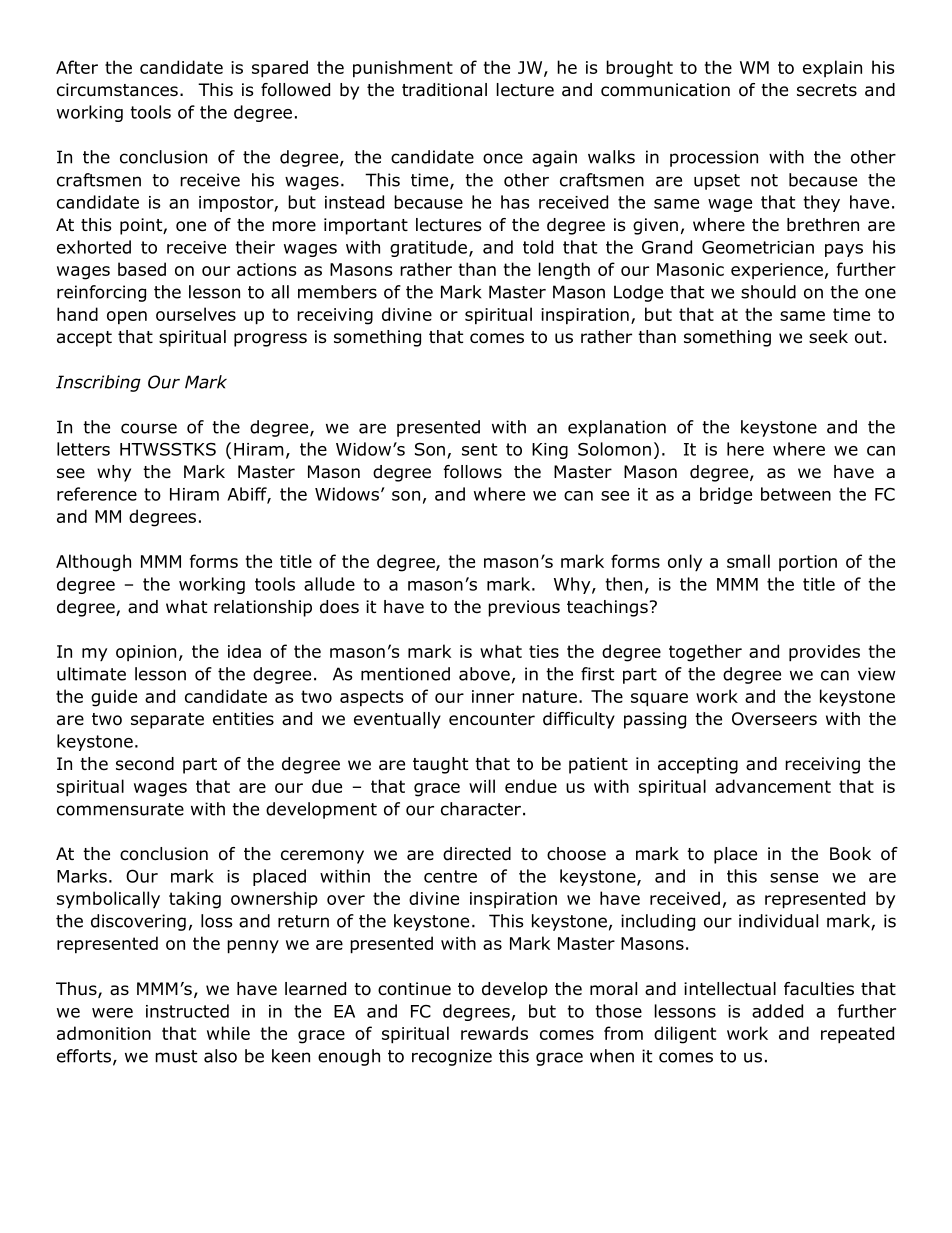 This image has height=1233, width=952. What do you see at coordinates (444, 90) in the image?
I see `traditional` at bounding box center [444, 90].
